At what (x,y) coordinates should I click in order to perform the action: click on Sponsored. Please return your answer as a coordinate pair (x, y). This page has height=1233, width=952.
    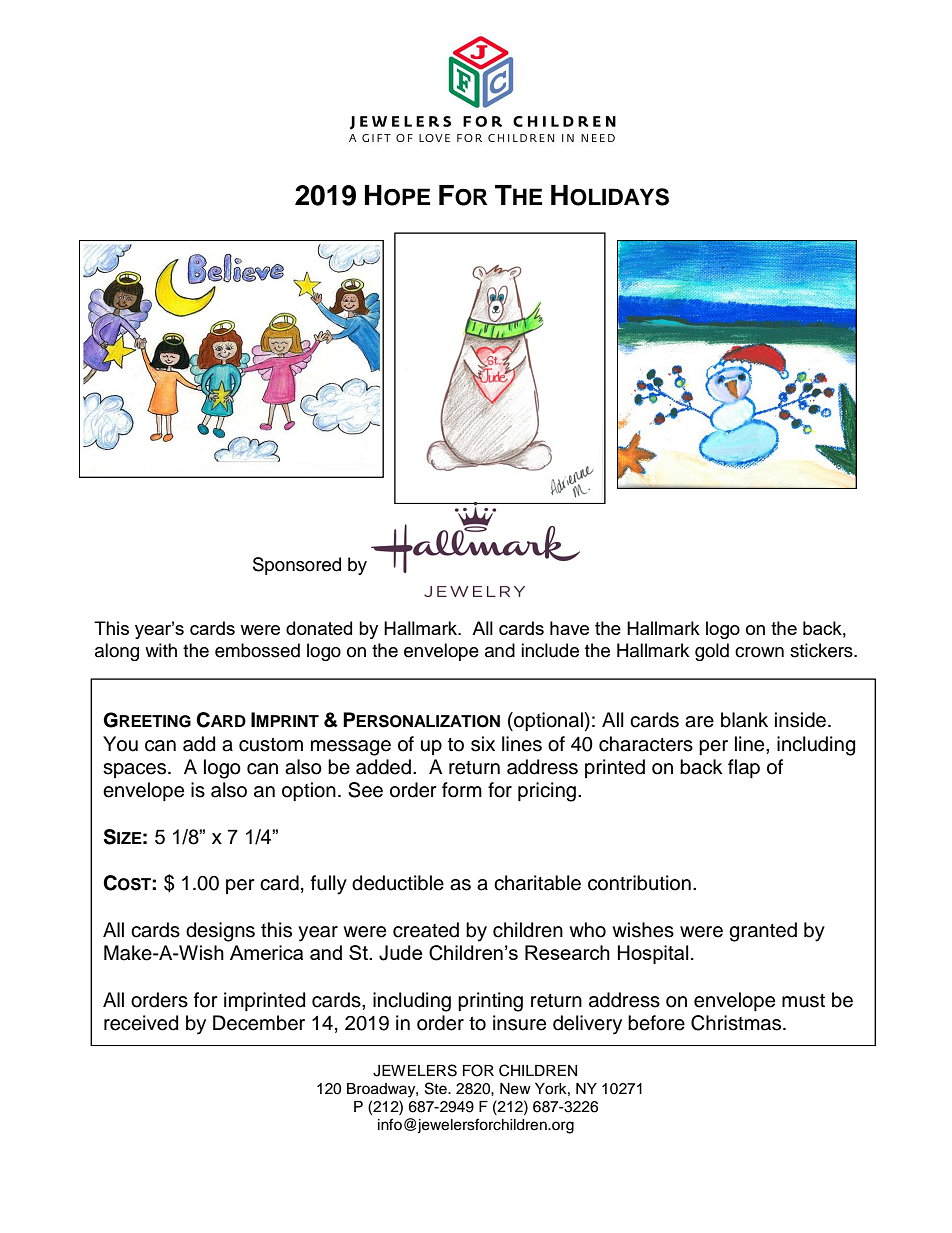
    Looking at the image, I should click on (297, 566).
